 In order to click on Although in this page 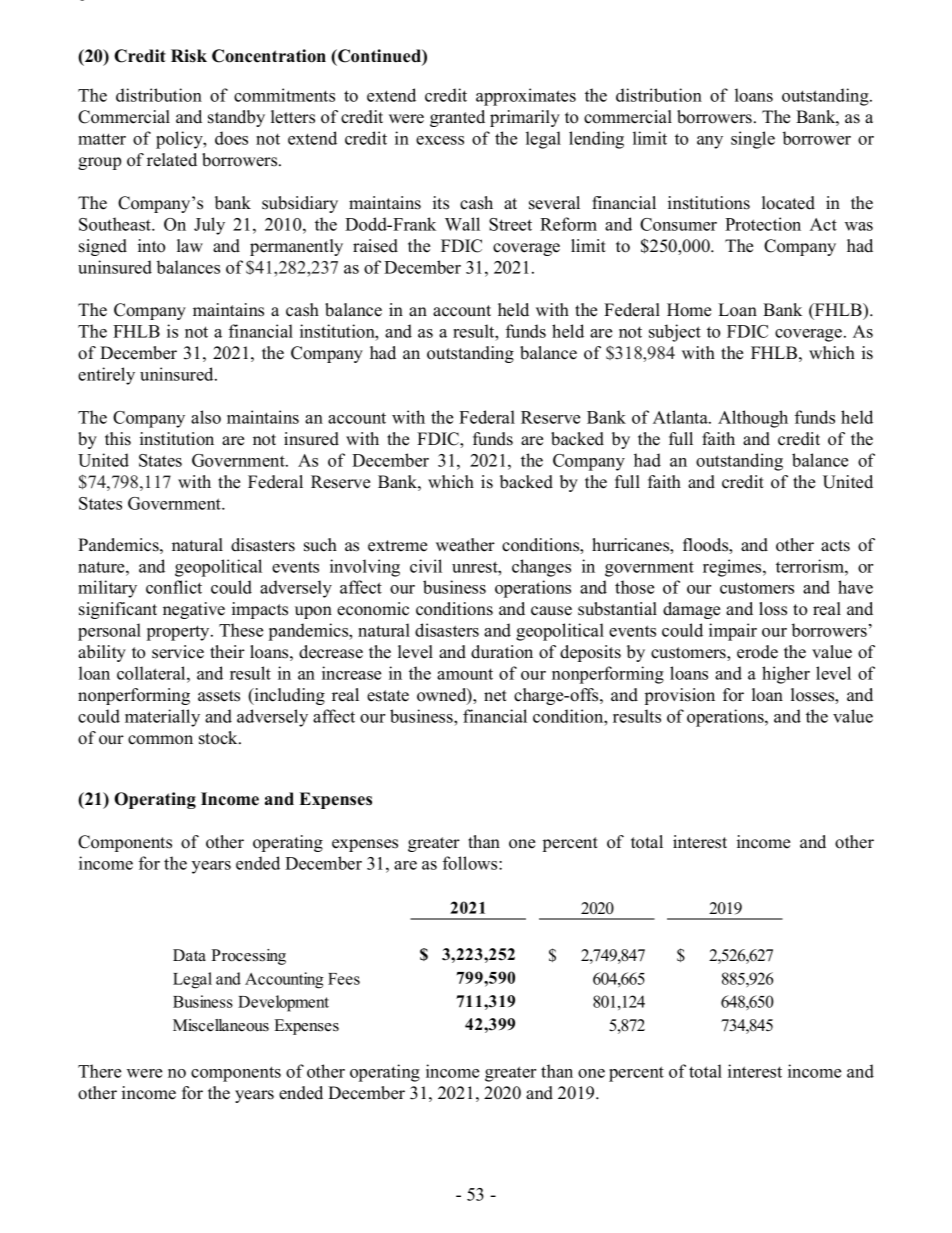, I will do `click(753, 419)`.
